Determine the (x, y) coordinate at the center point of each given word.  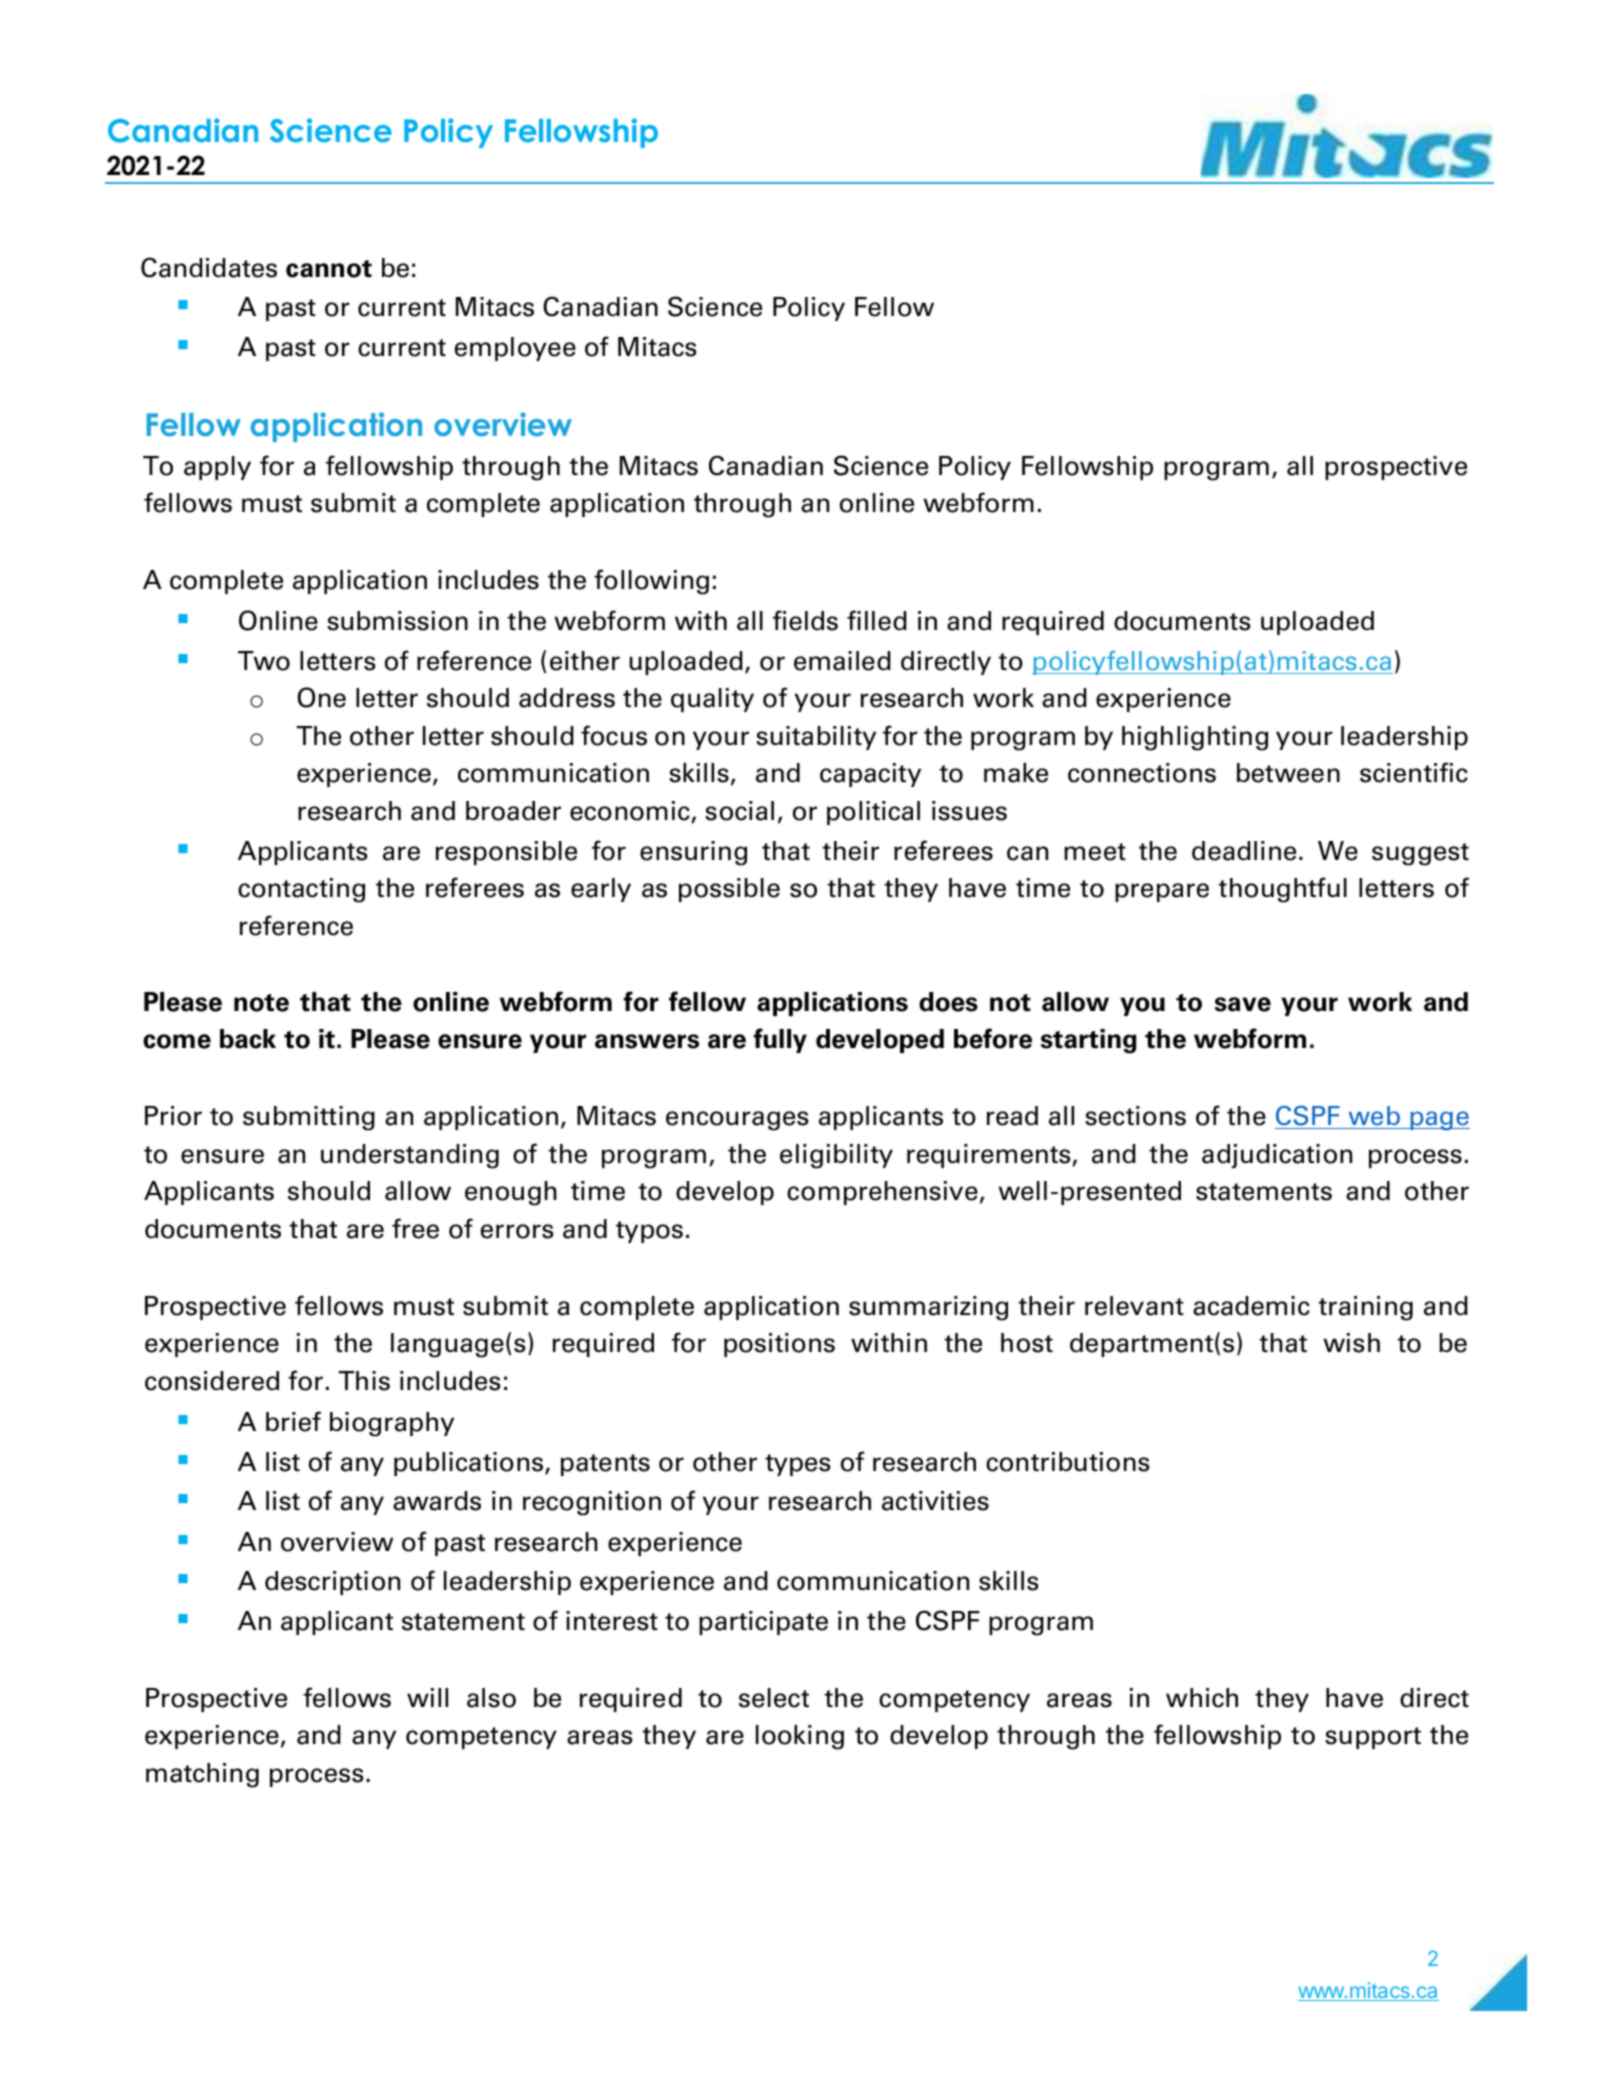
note (261, 1003)
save (1243, 1004)
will (427, 1697)
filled (877, 620)
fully (780, 1040)
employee (515, 349)
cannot (329, 269)
